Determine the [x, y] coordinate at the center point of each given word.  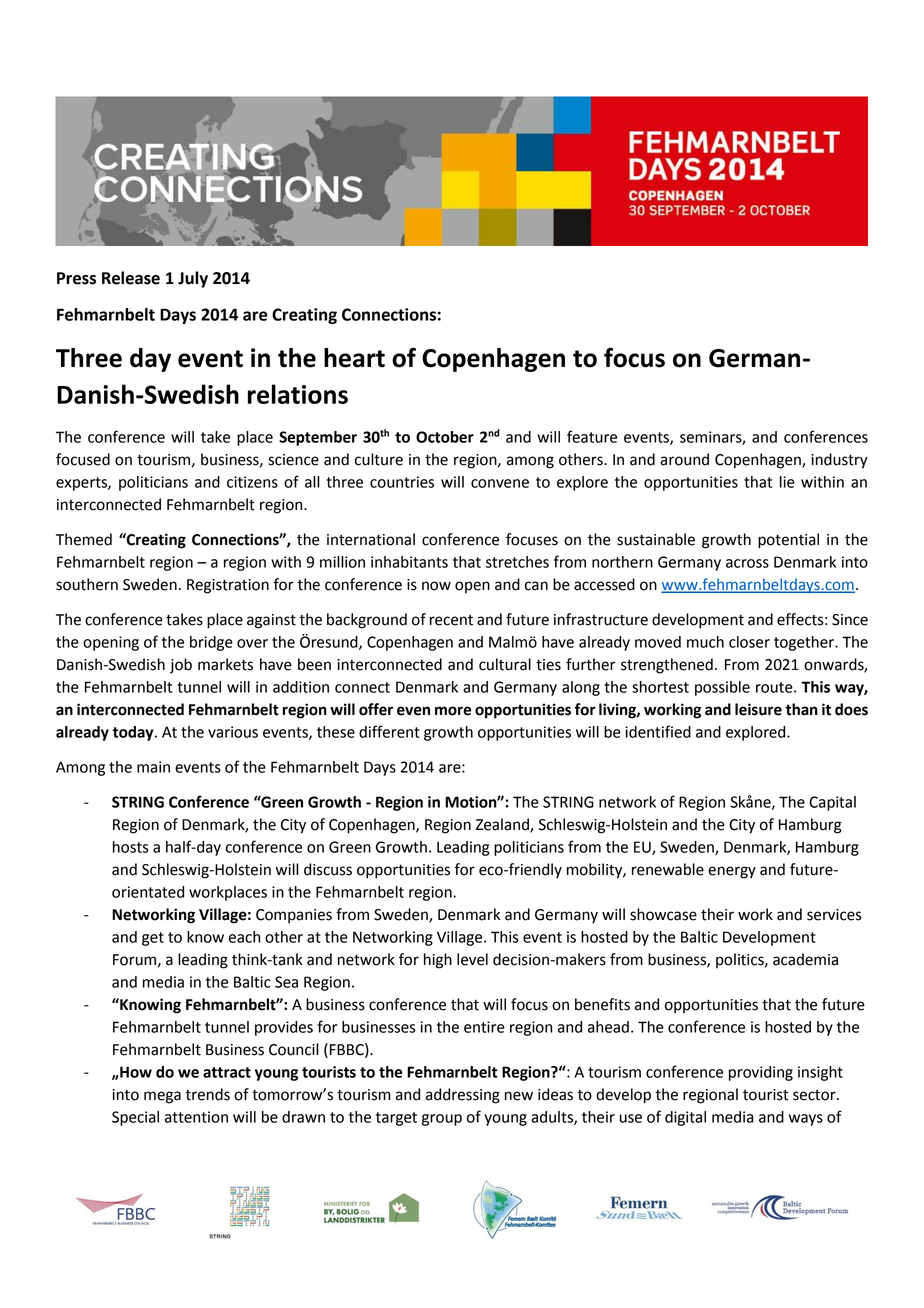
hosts [131, 847]
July [193, 279]
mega [162, 1097]
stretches [517, 562]
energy [732, 872]
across [747, 563]
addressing [463, 1096]
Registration [228, 586]
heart [354, 358]
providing [761, 1073]
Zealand [503, 825]
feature [592, 436]
